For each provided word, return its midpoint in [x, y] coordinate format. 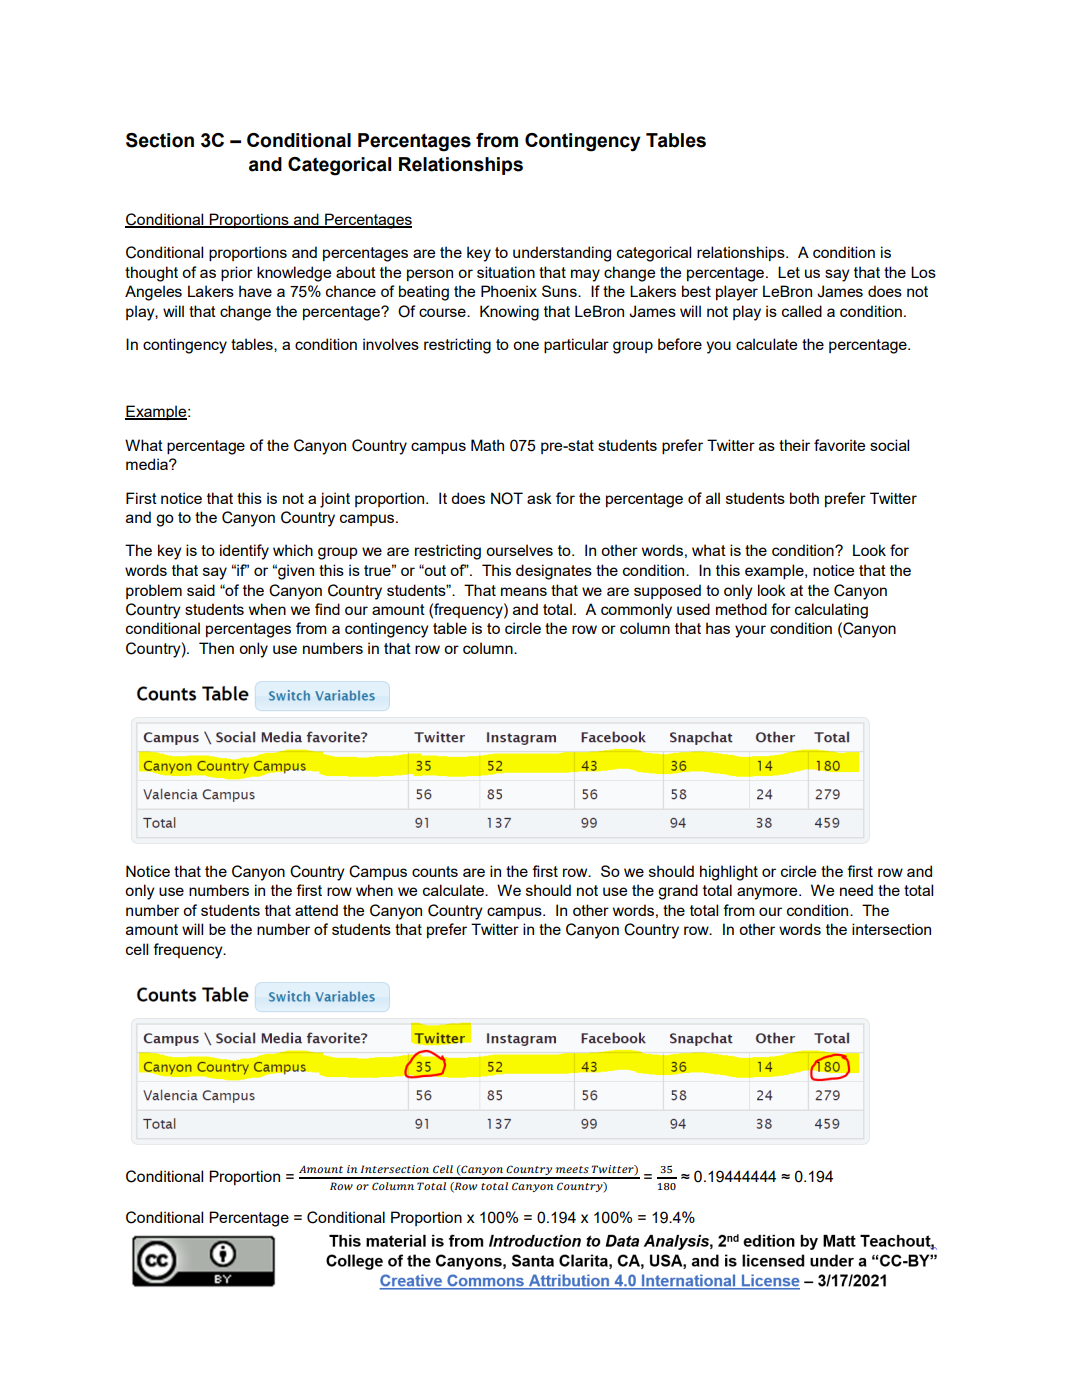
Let [789, 272]
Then [216, 648]
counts [435, 871]
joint [335, 500]
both [804, 498]
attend [316, 910]
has [718, 628]
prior [237, 274]
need [856, 890]
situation [506, 272]
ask [539, 498]
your [750, 631]
